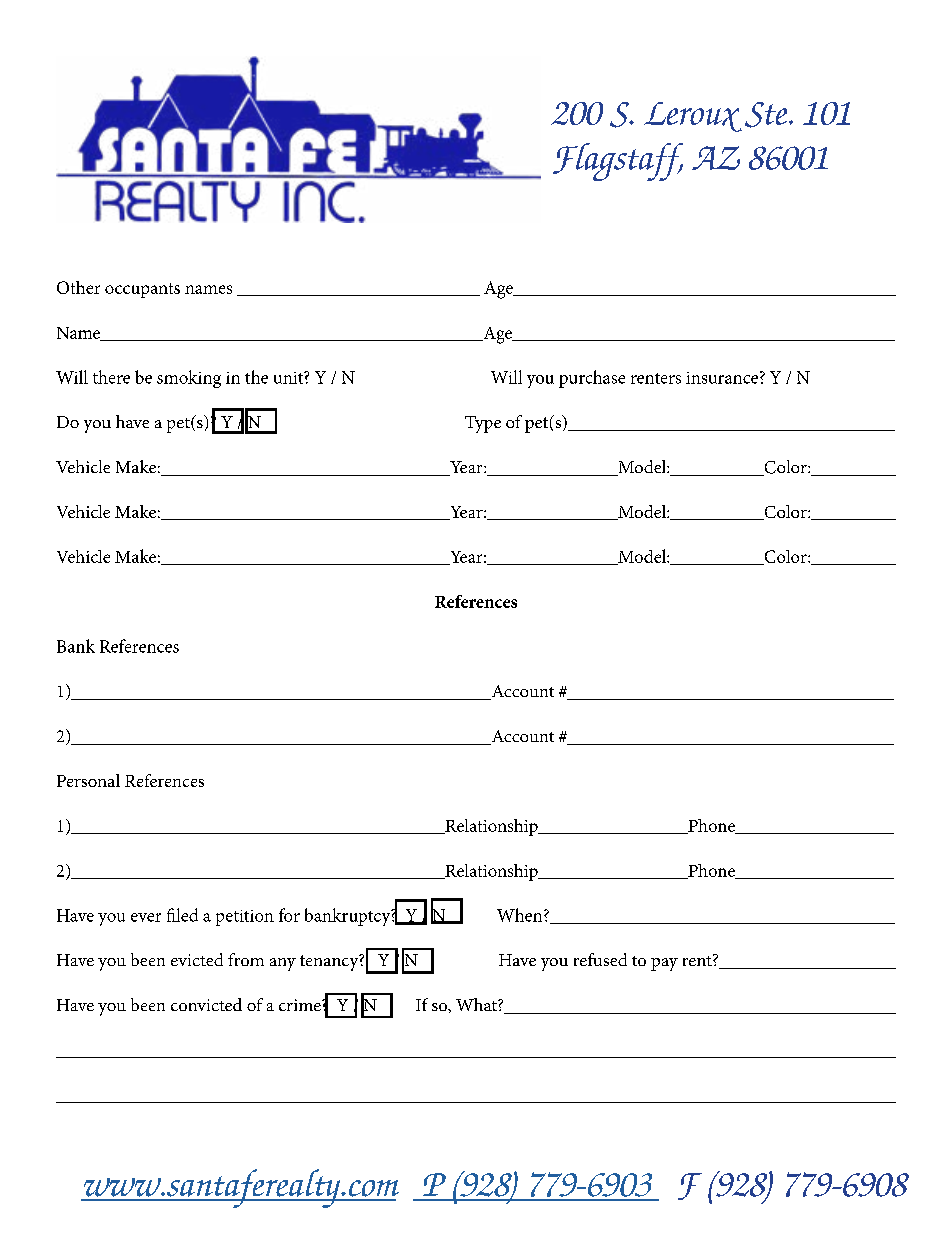 This document has width=952, height=1233. I want to click on for, so click(289, 915).
